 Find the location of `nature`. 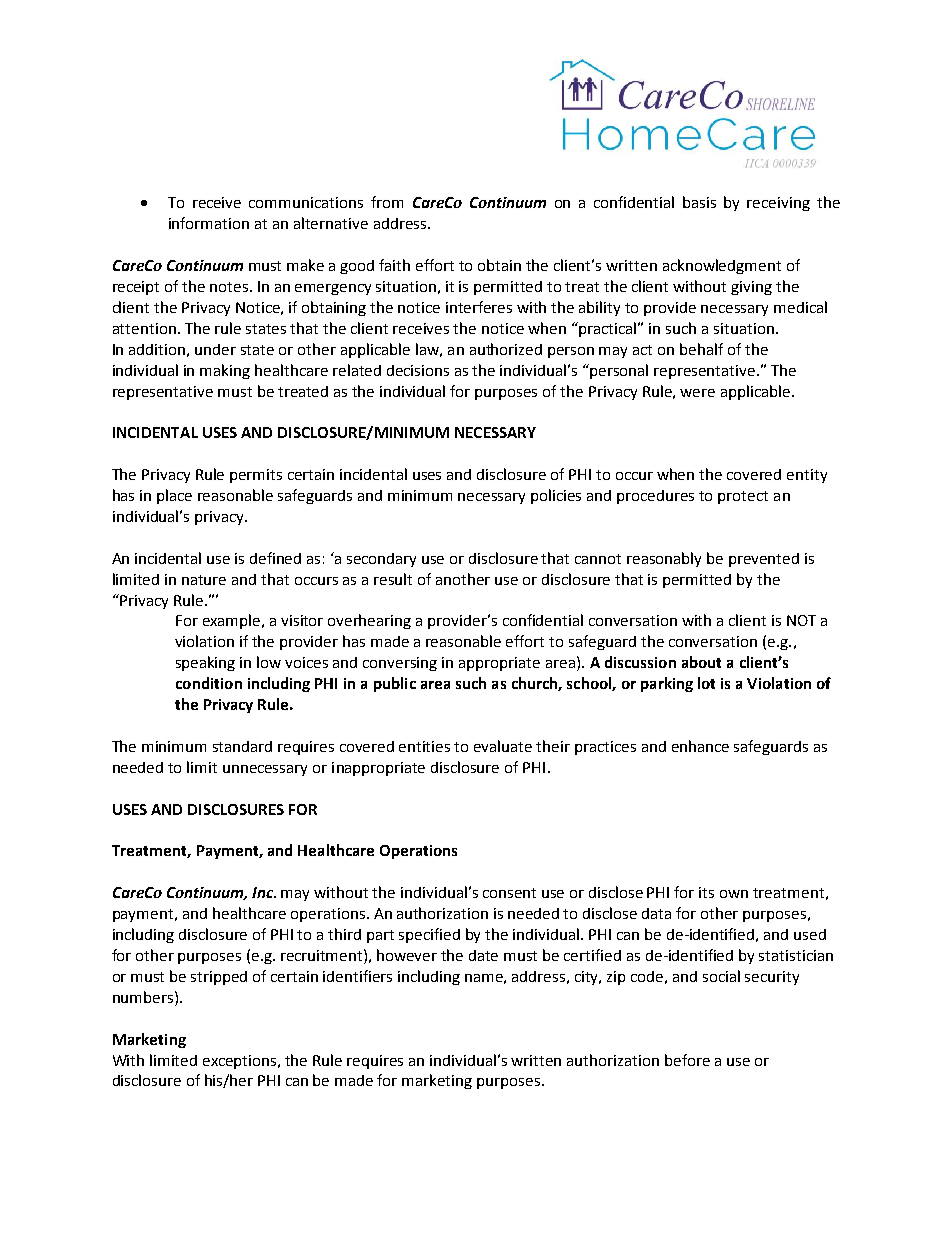

nature is located at coordinates (204, 580).
